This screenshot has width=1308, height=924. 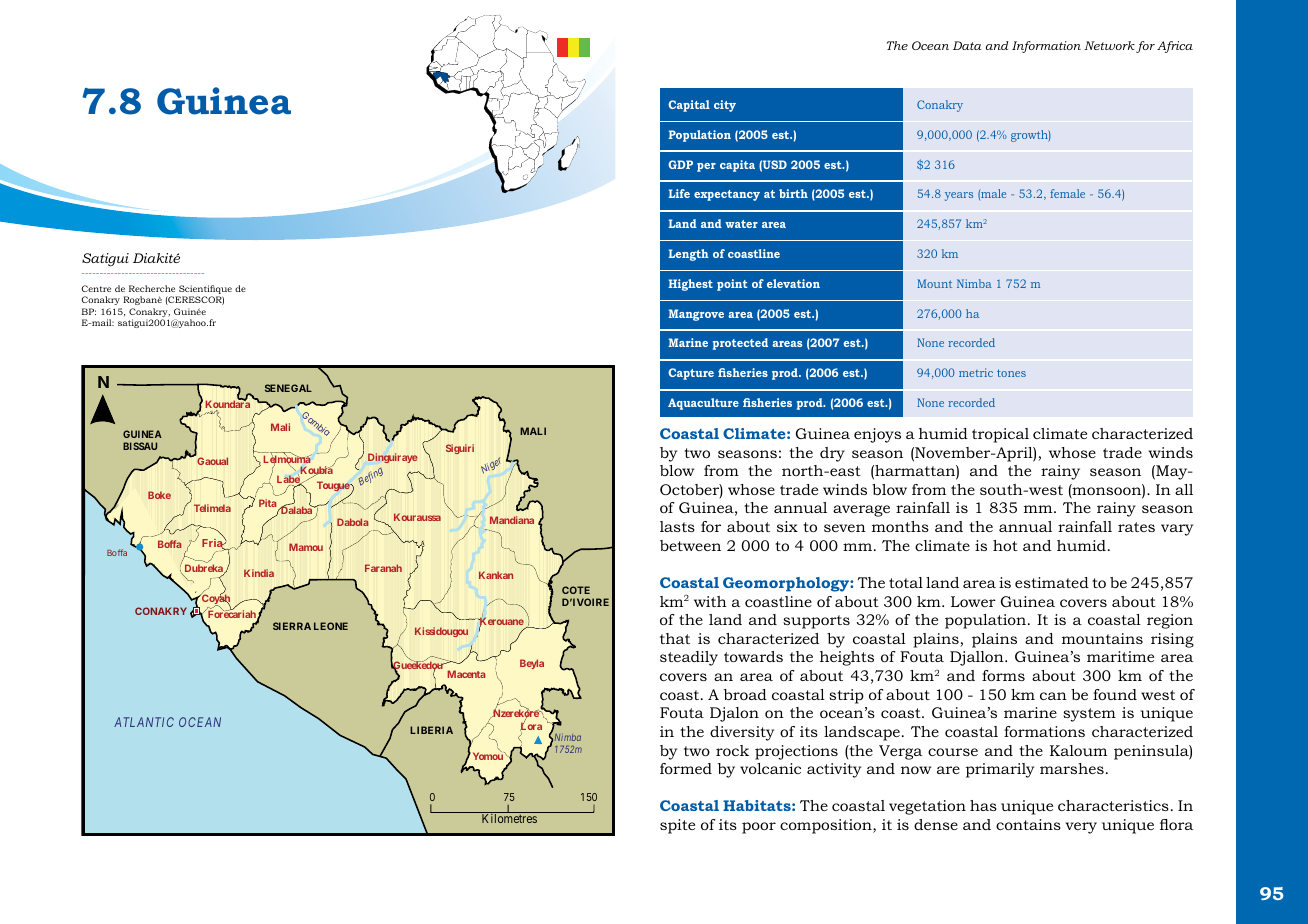 What do you see at coordinates (680, 164) in the screenshot?
I see `GDP` at bounding box center [680, 164].
